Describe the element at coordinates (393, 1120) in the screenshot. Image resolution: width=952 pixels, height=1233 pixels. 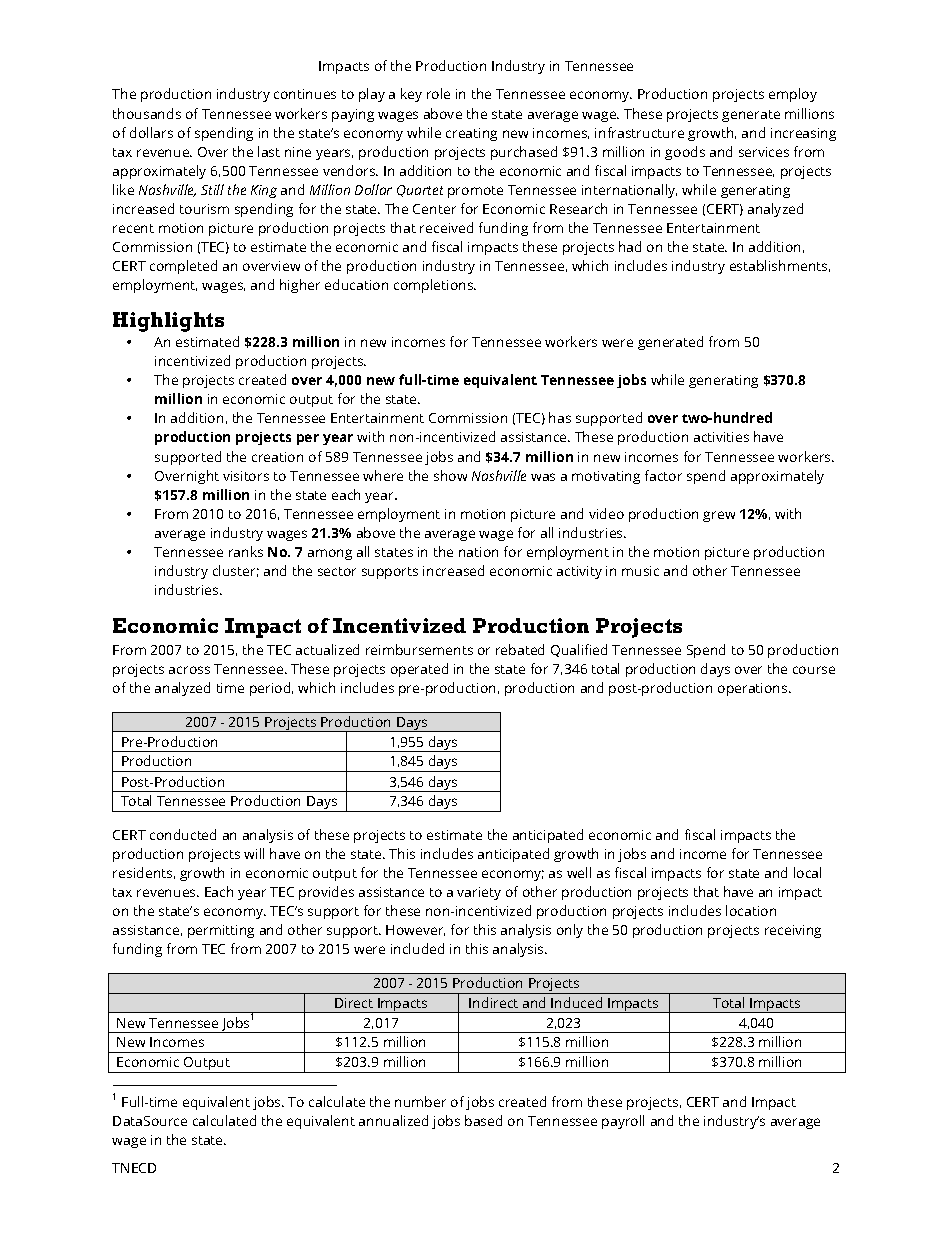
I see `annualized` at that location.
